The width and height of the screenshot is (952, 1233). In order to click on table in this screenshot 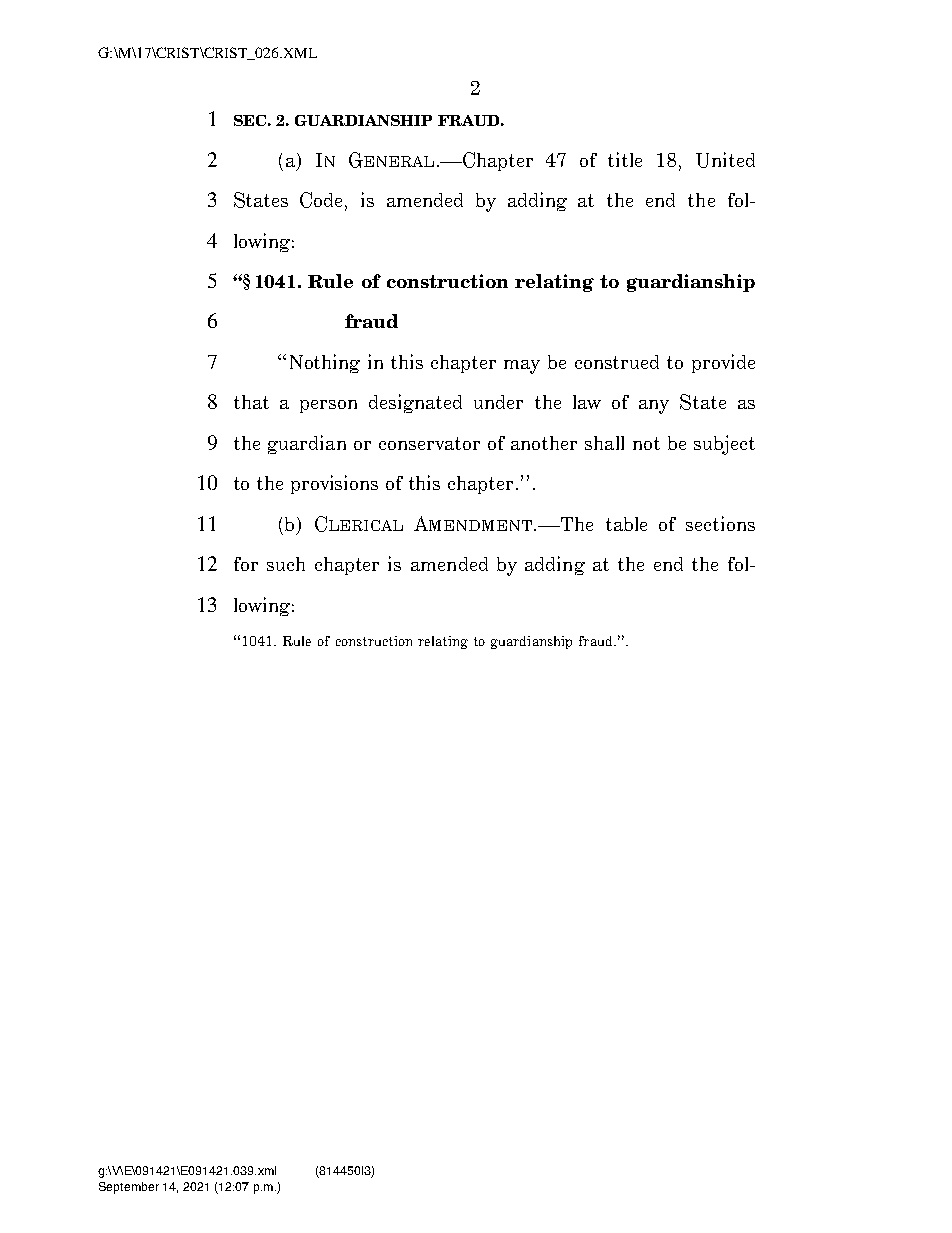, I will do `click(626, 524)`.
